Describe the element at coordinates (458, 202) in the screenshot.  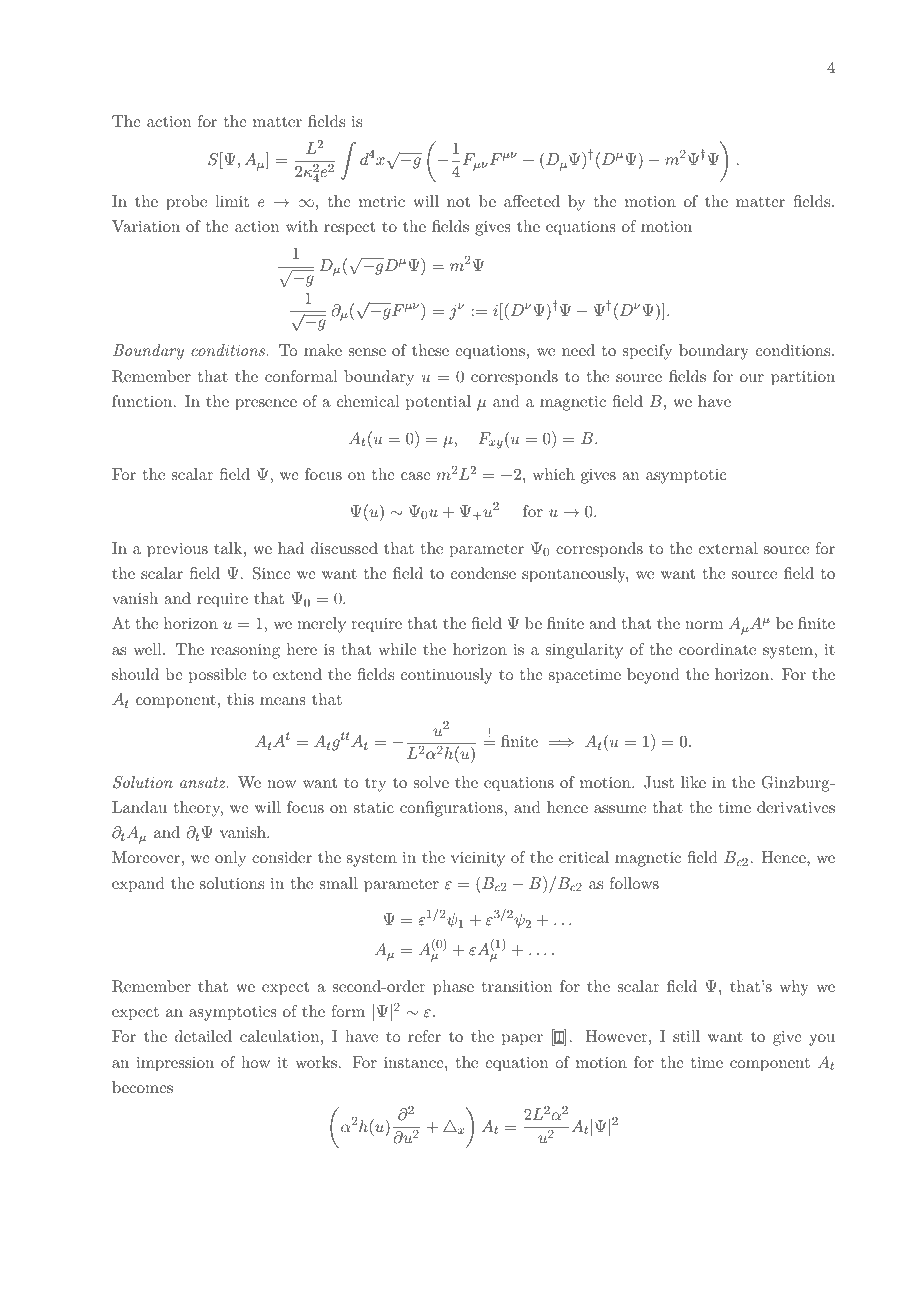
I see `not` at that location.
